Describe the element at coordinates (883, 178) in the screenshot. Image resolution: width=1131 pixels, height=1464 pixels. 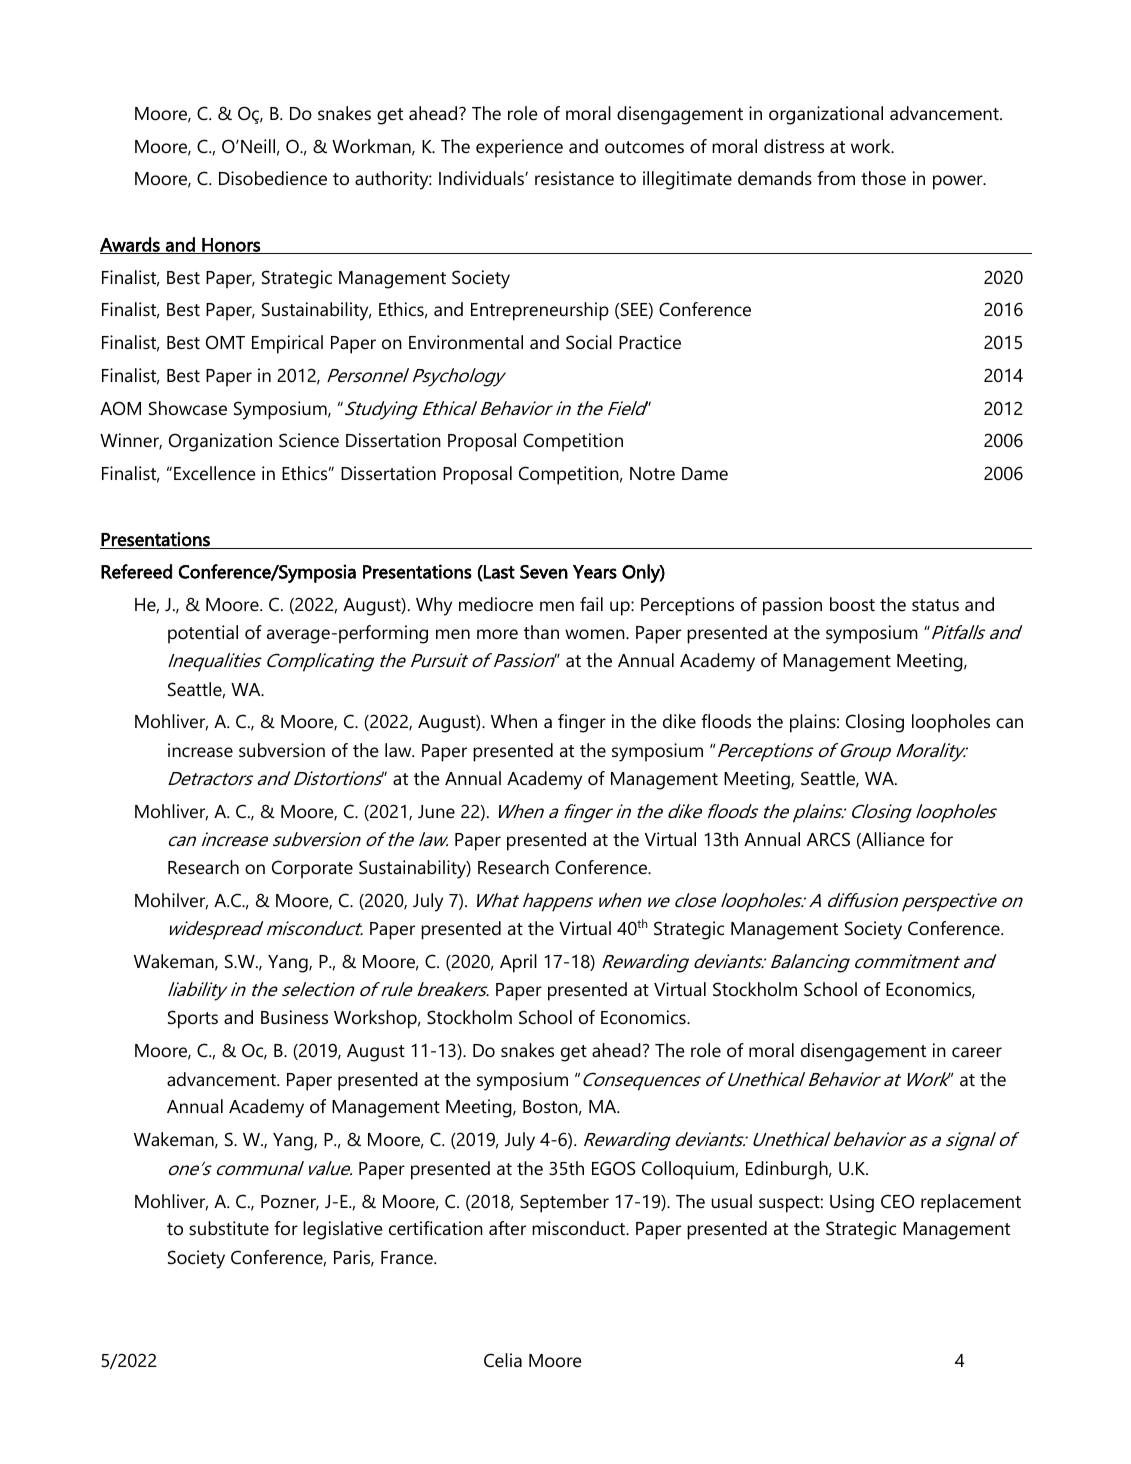
I see `those` at that location.
